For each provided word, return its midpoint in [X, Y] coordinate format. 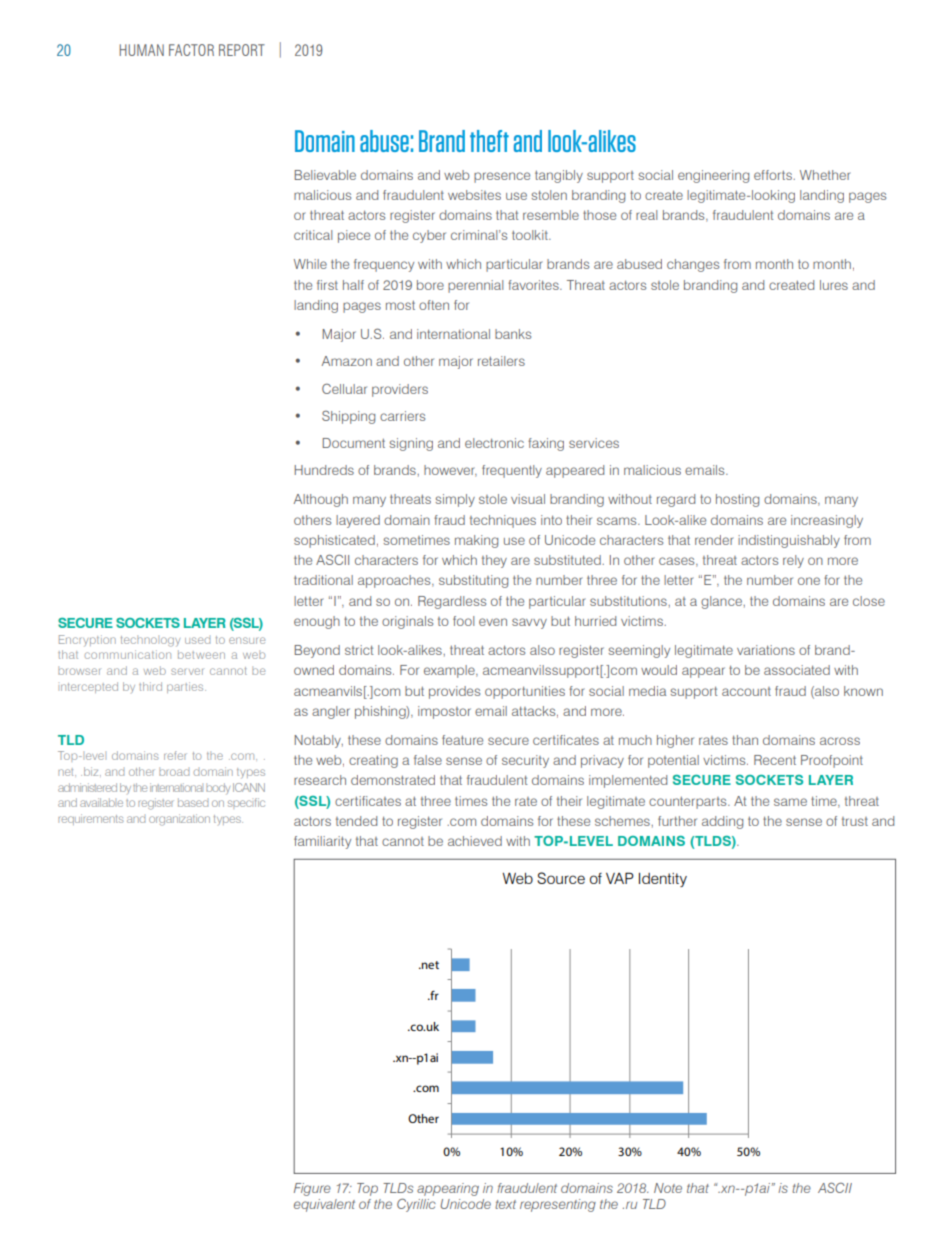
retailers [501, 361]
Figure [312, 1189]
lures [834, 285]
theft [489, 141]
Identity [663, 880]
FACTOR [191, 50]
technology [150, 641]
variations [766, 650]
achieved [475, 841]
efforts [774, 175]
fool [463, 621]
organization [179, 820]
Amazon [347, 361]
